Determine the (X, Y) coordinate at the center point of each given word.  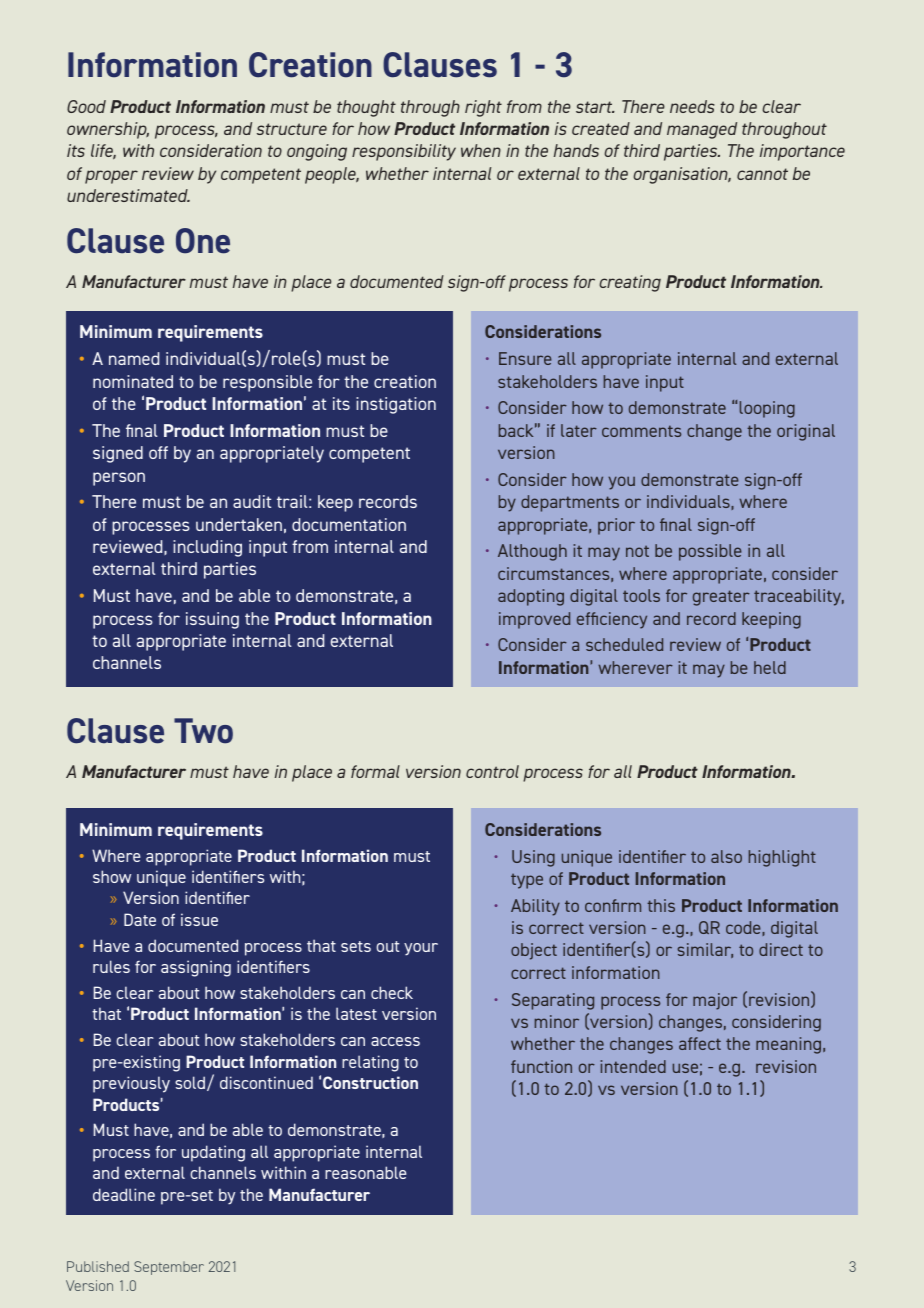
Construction (370, 1082)
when (481, 150)
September (169, 1268)
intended (633, 1066)
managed (702, 130)
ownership (108, 130)
